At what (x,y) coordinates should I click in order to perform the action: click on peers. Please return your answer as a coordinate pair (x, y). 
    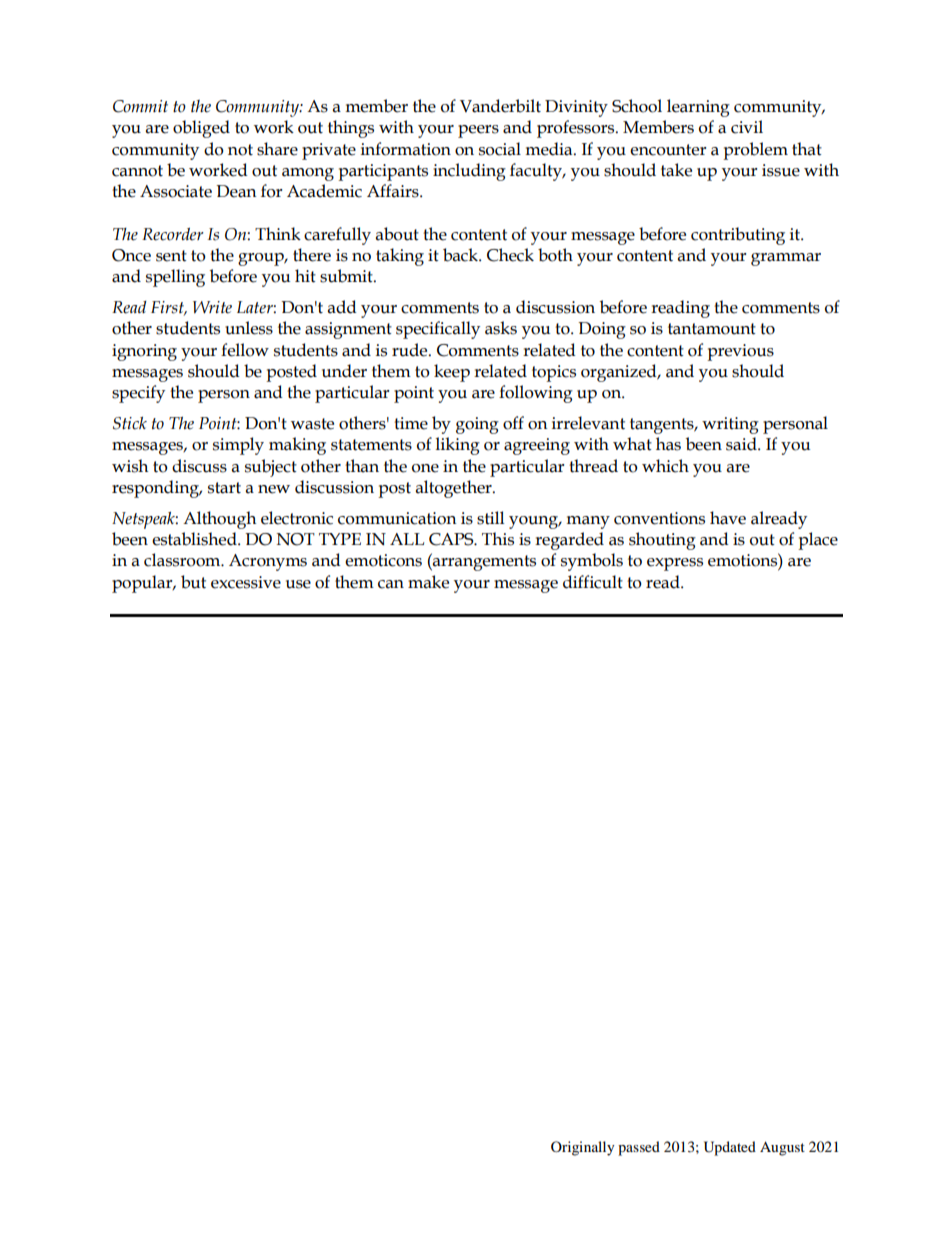
    Looking at the image, I should click on (478, 131).
